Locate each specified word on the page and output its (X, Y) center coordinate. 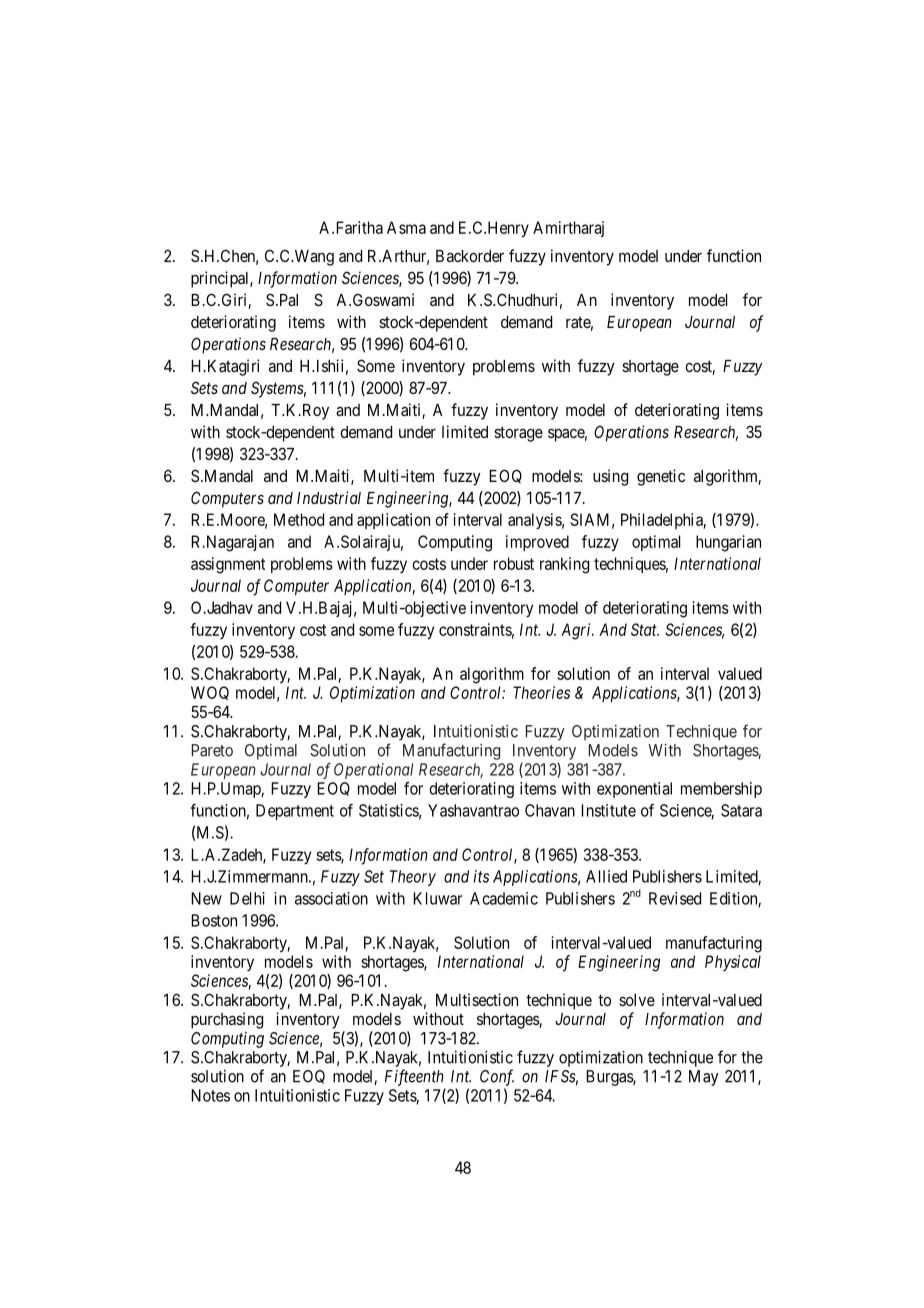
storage (518, 434)
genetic (661, 477)
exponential (634, 790)
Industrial (329, 497)
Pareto (212, 750)
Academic (504, 898)
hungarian (728, 543)
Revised (675, 898)
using (610, 477)
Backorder (470, 256)
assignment (228, 565)
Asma (406, 227)
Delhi (247, 898)
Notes (210, 1095)
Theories (541, 692)
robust (514, 563)
